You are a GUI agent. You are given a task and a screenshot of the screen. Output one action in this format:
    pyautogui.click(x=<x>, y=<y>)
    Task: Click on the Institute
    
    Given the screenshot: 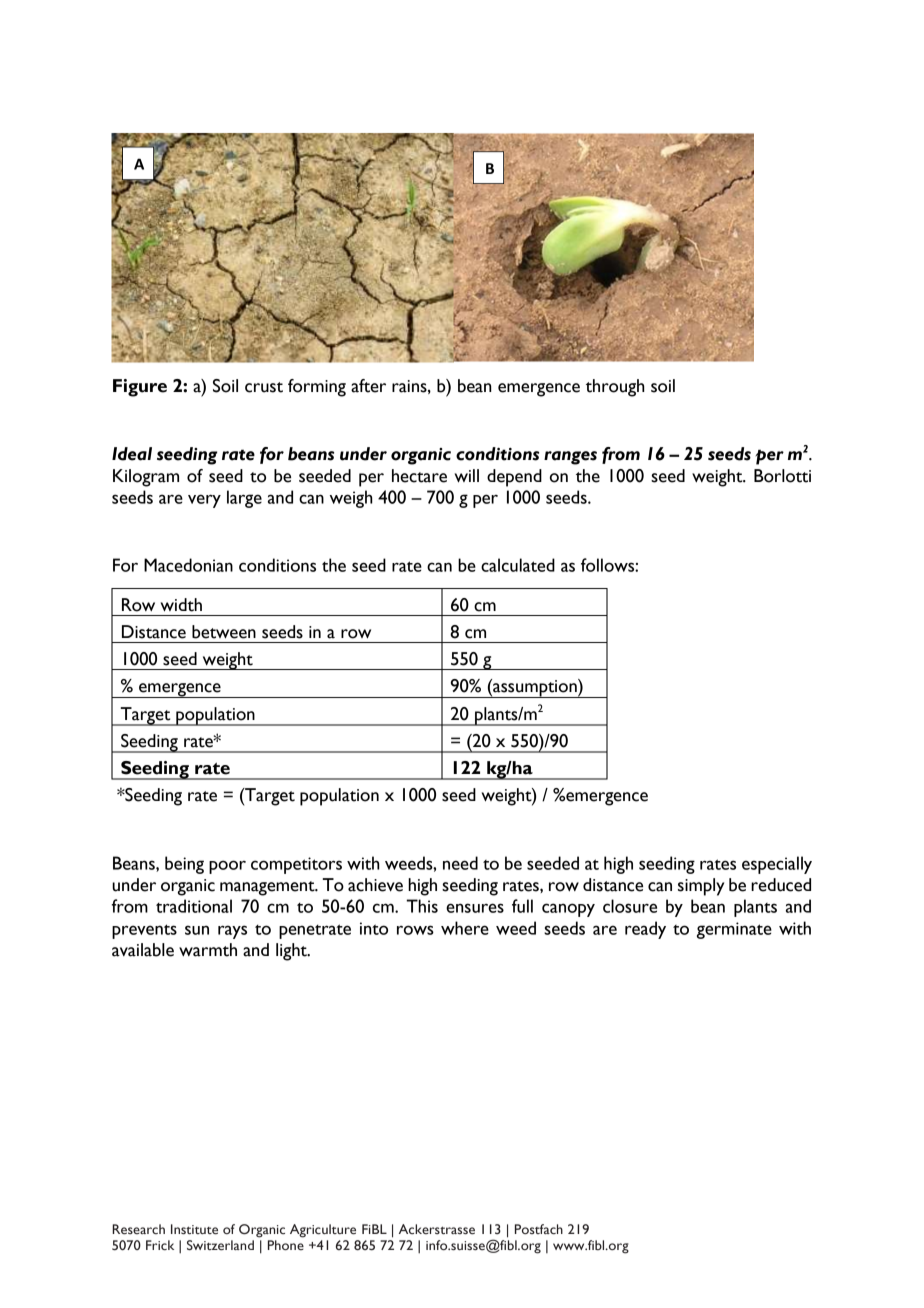 What is the action you would take?
    pyautogui.click(x=194, y=1229)
